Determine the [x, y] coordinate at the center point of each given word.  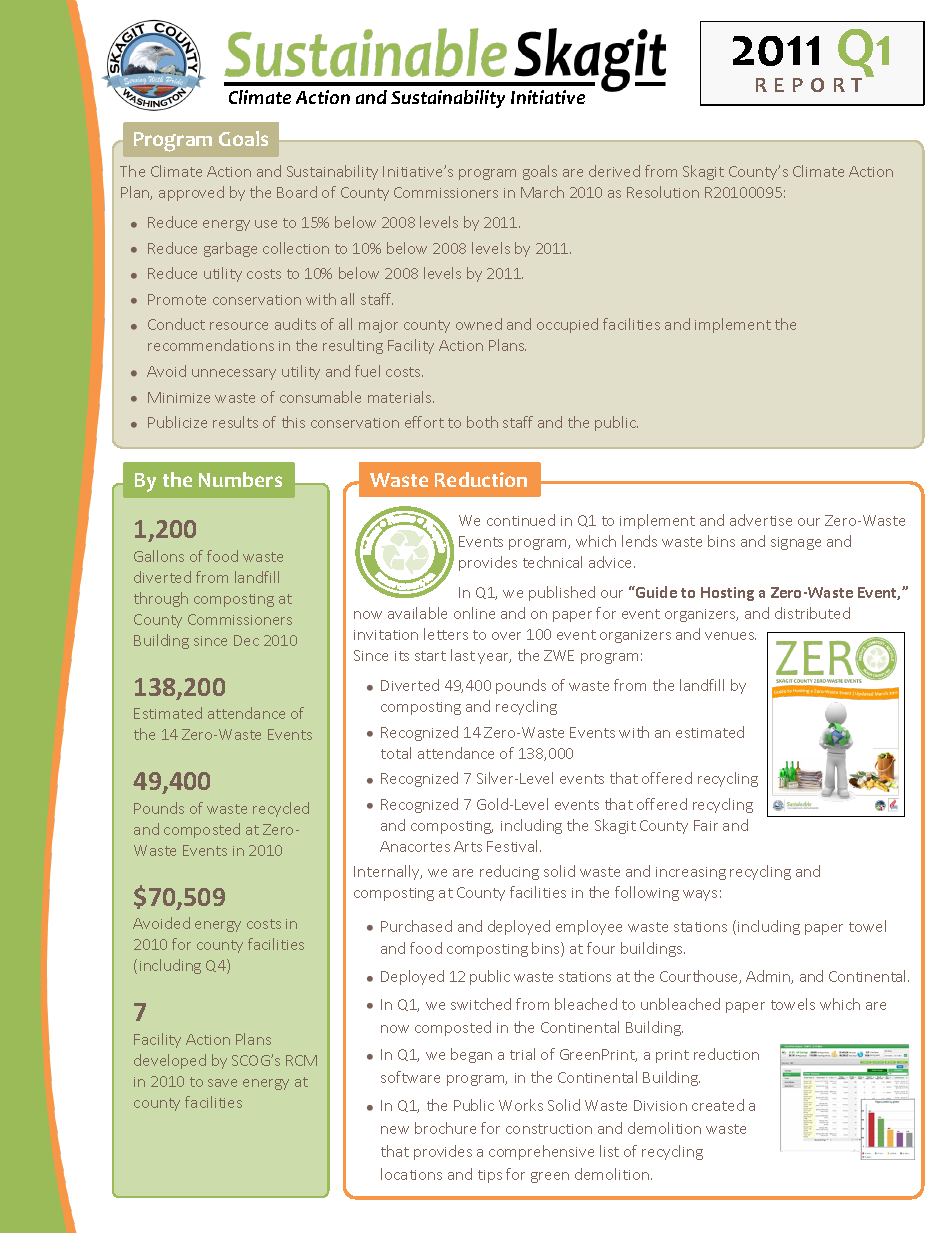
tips [490, 1176]
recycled [281, 809]
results [235, 422]
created [718, 1105]
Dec [246, 640]
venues [730, 636]
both [482, 422]
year [494, 658]
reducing [509, 872]
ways [700, 895]
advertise [761, 520]
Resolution [663, 192]
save [222, 1083]
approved [191, 193]
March [542, 192]
